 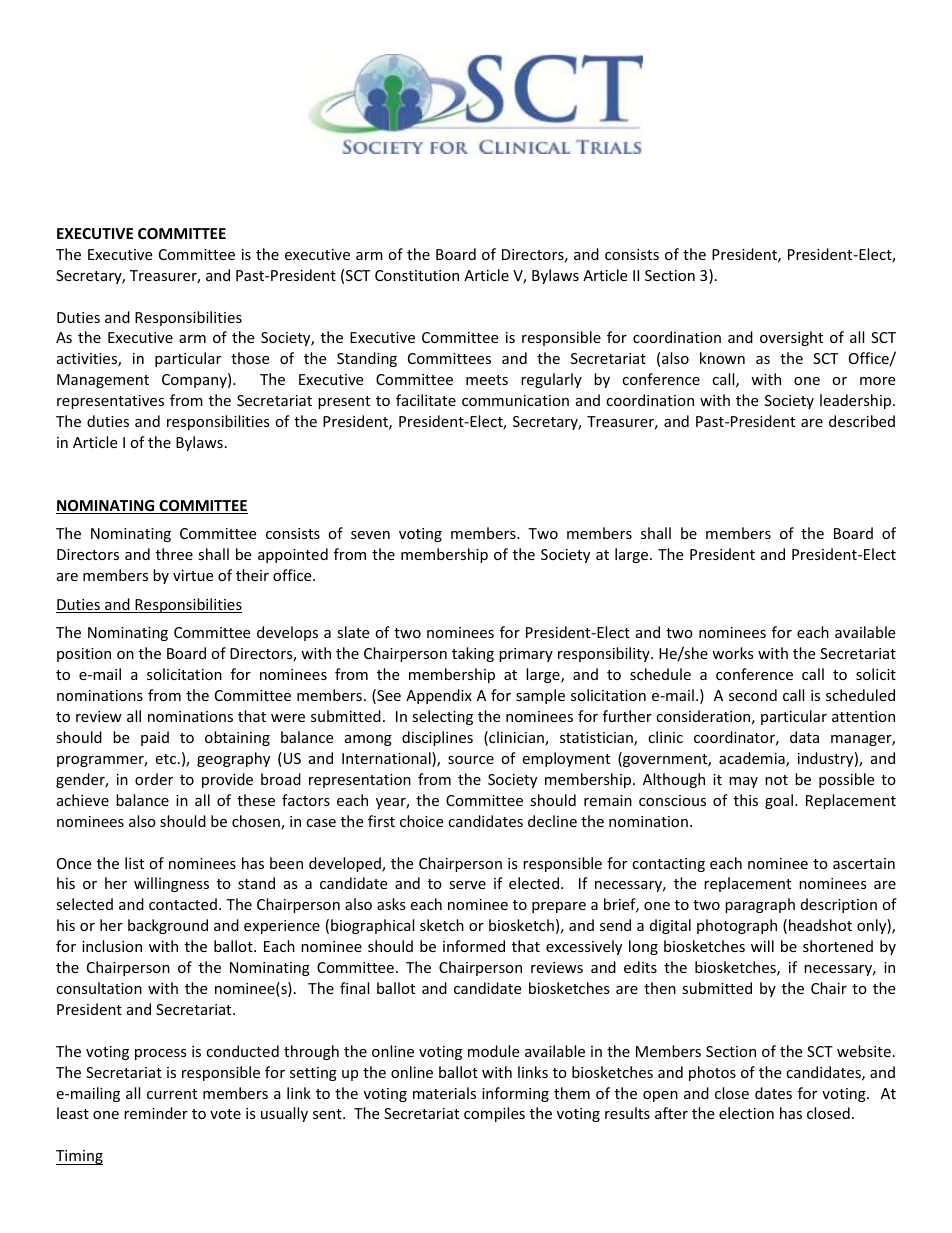 What do you see at coordinates (791, 338) in the screenshot?
I see `oversight` at bounding box center [791, 338].
